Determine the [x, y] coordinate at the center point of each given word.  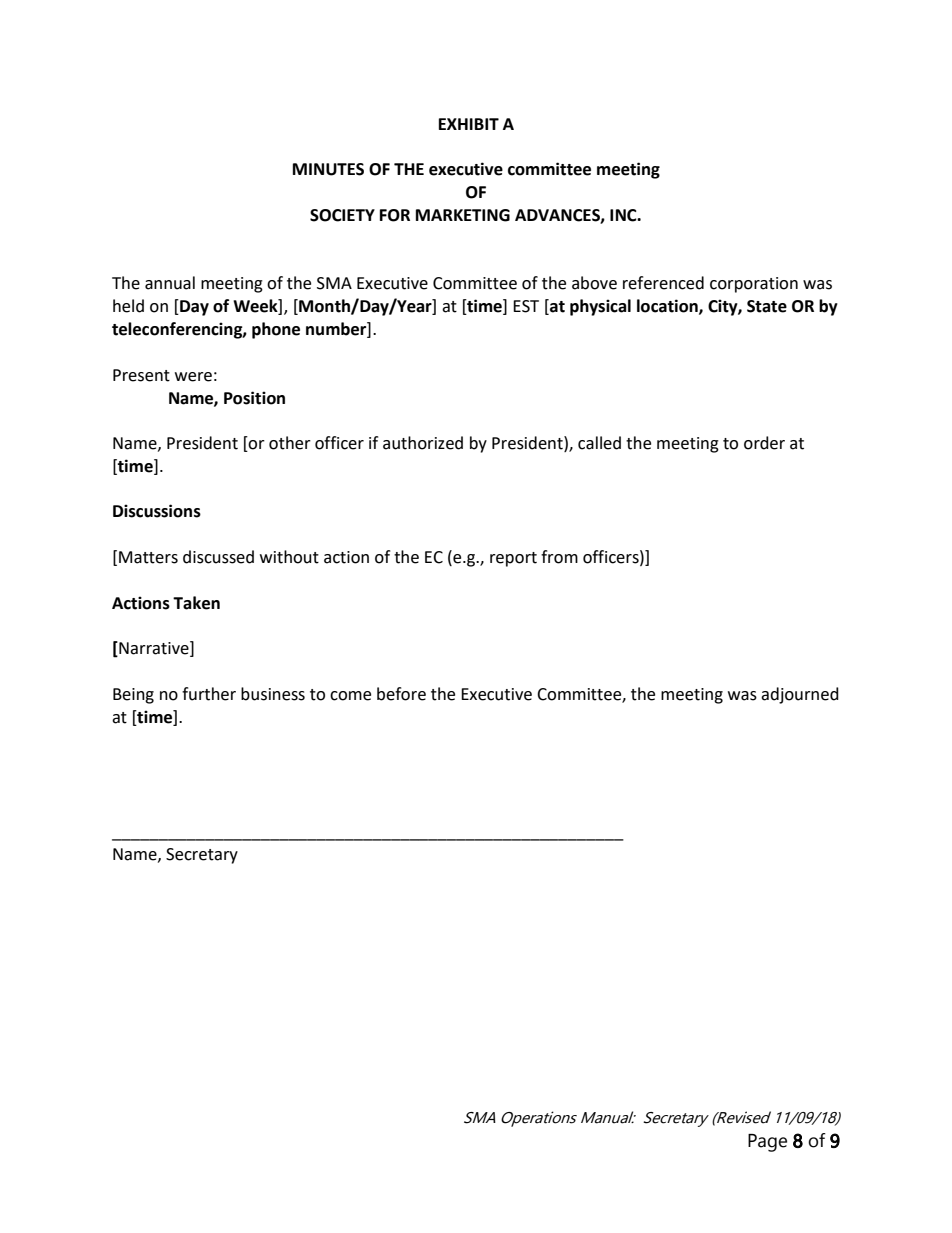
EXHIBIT [469, 124]
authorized [423, 443]
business [273, 694]
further [209, 694]
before [401, 694]
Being [133, 696]
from [559, 557]
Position [254, 398]
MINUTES [328, 169]
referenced [663, 283]
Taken [196, 603]
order [764, 443]
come [350, 696]
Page [767, 1143]
